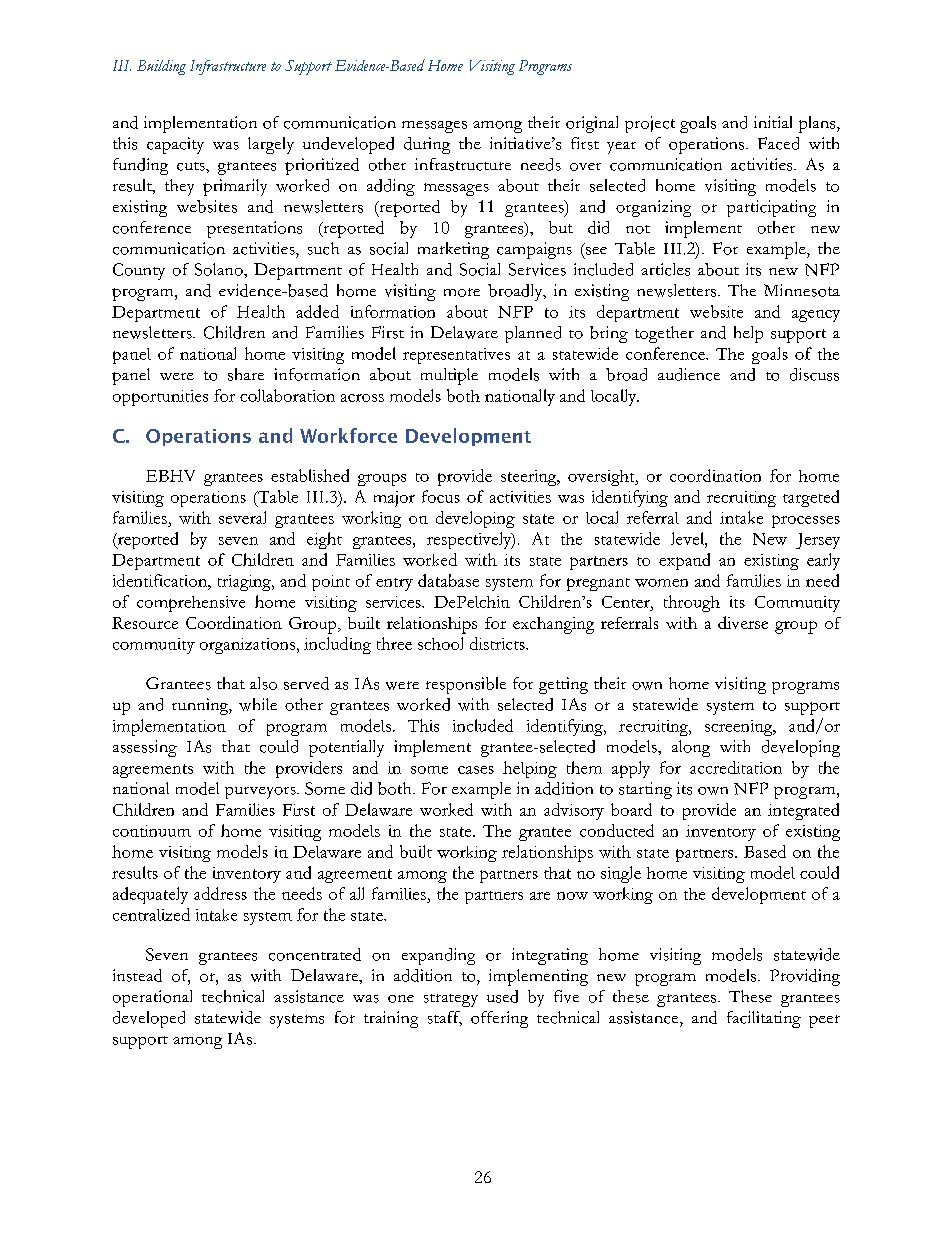  What do you see at coordinates (448, 580) in the page?
I see `database` at bounding box center [448, 580].
